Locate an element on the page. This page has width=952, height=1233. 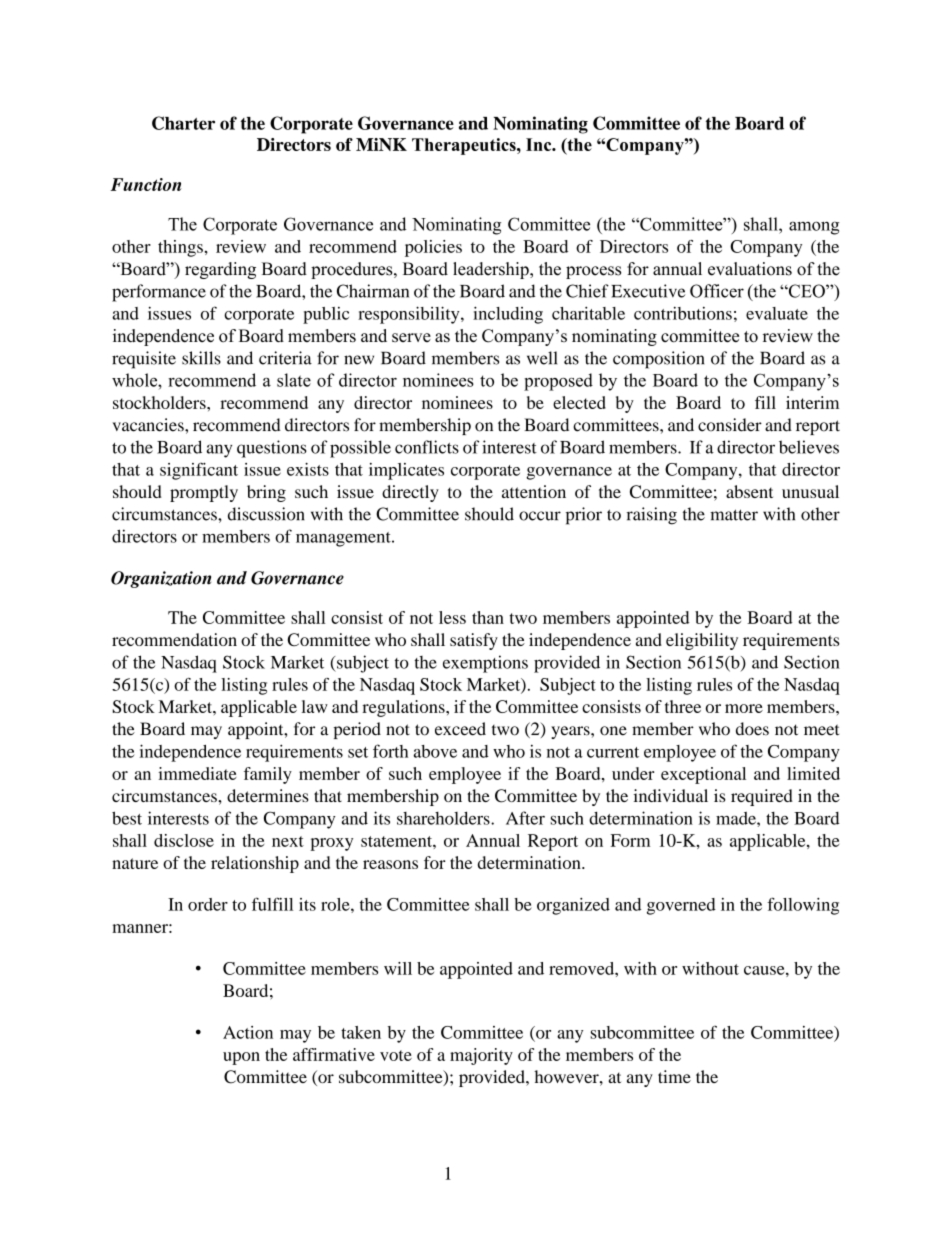
upon is located at coordinates (241, 1058).
